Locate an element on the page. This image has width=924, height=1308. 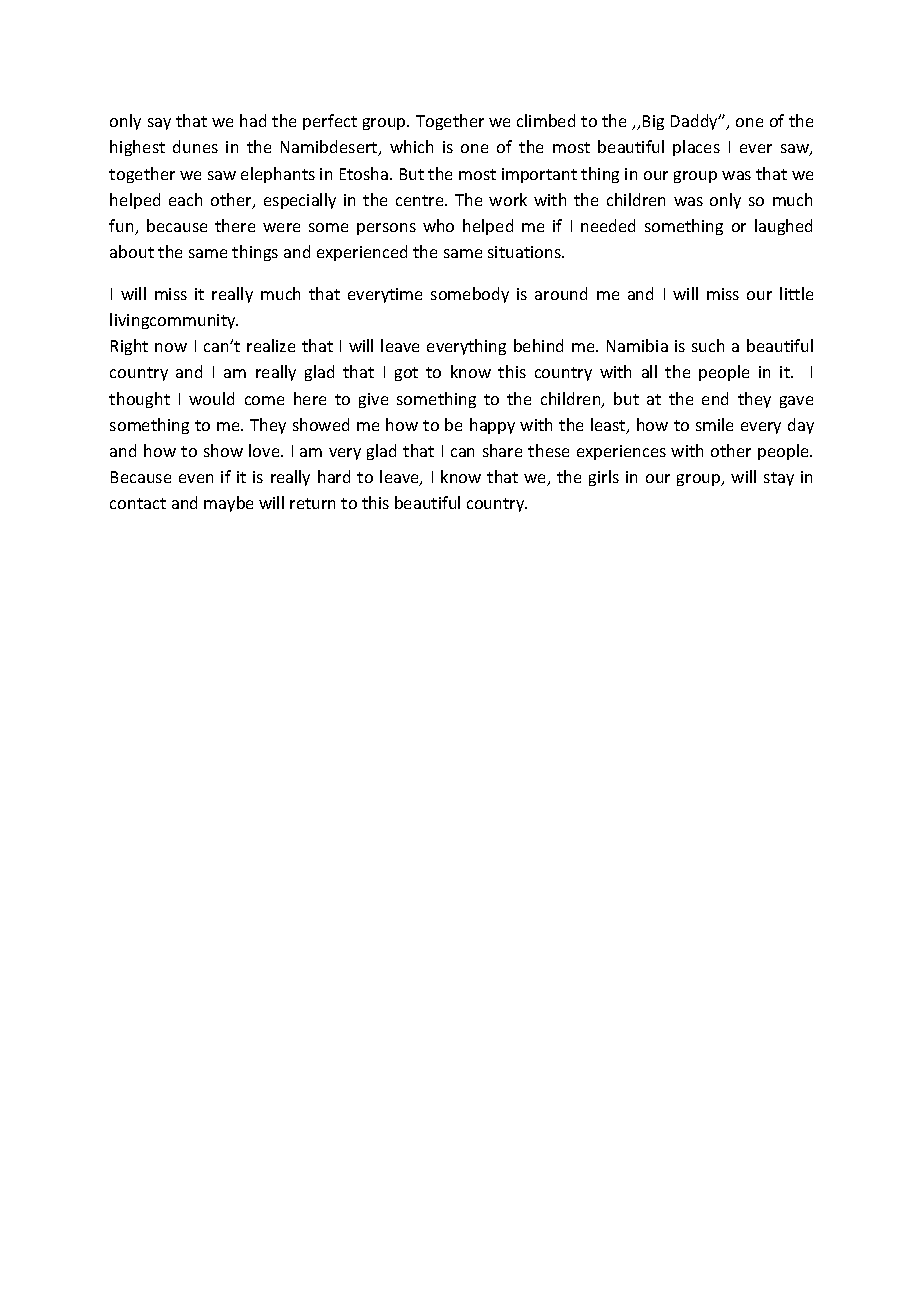
Daddy is located at coordinates (696, 122).
